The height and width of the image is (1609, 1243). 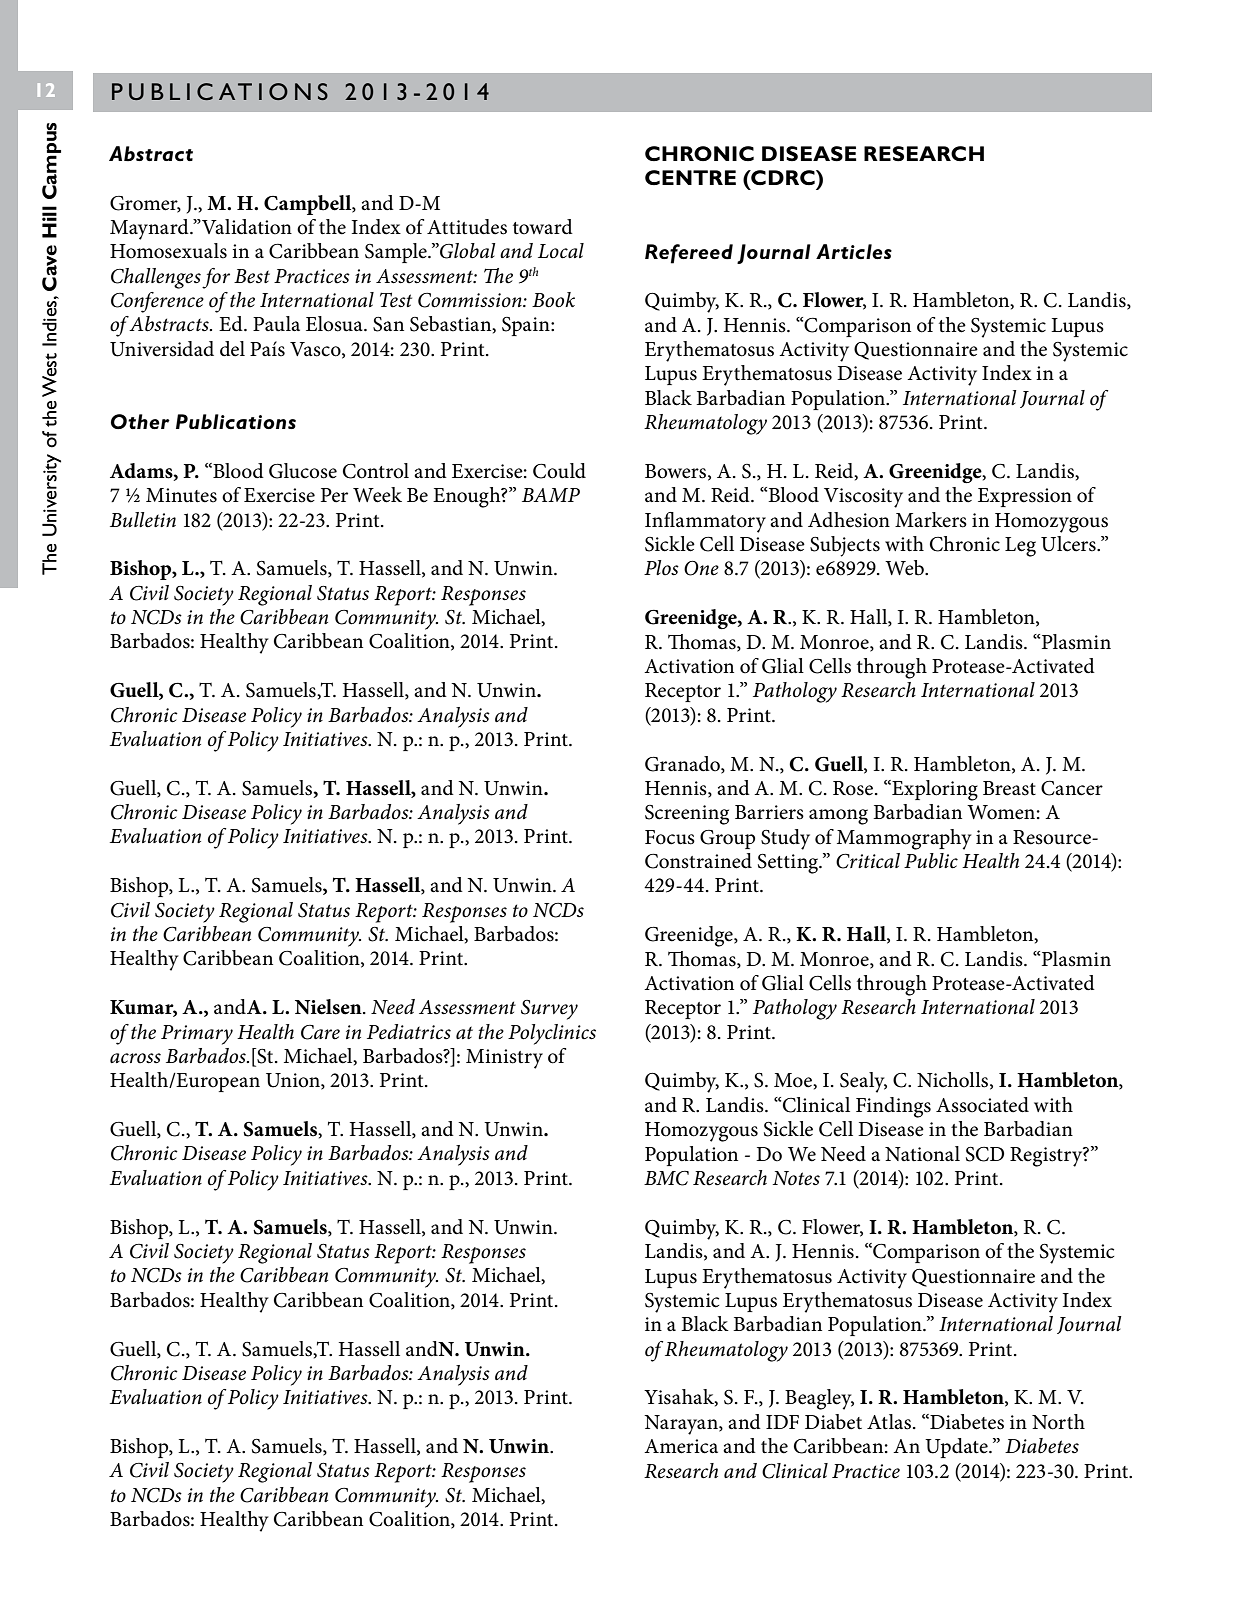 I want to click on Articles, so click(x=854, y=251).
